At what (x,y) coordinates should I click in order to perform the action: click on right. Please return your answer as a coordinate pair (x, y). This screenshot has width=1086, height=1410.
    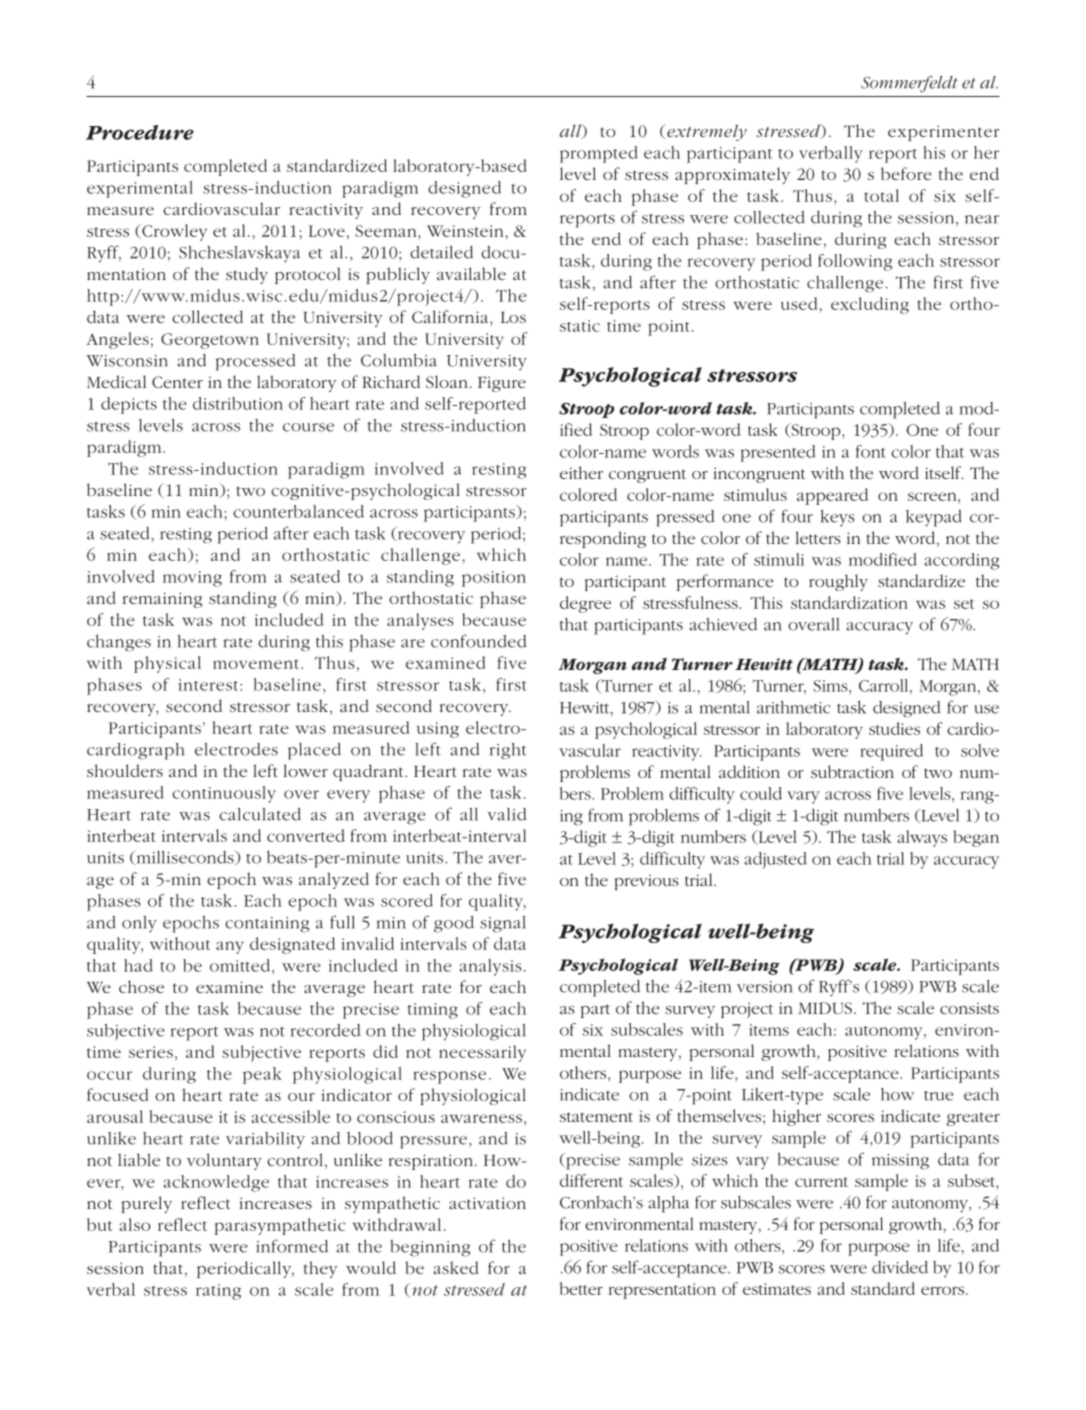
    Looking at the image, I should click on (508, 751).
